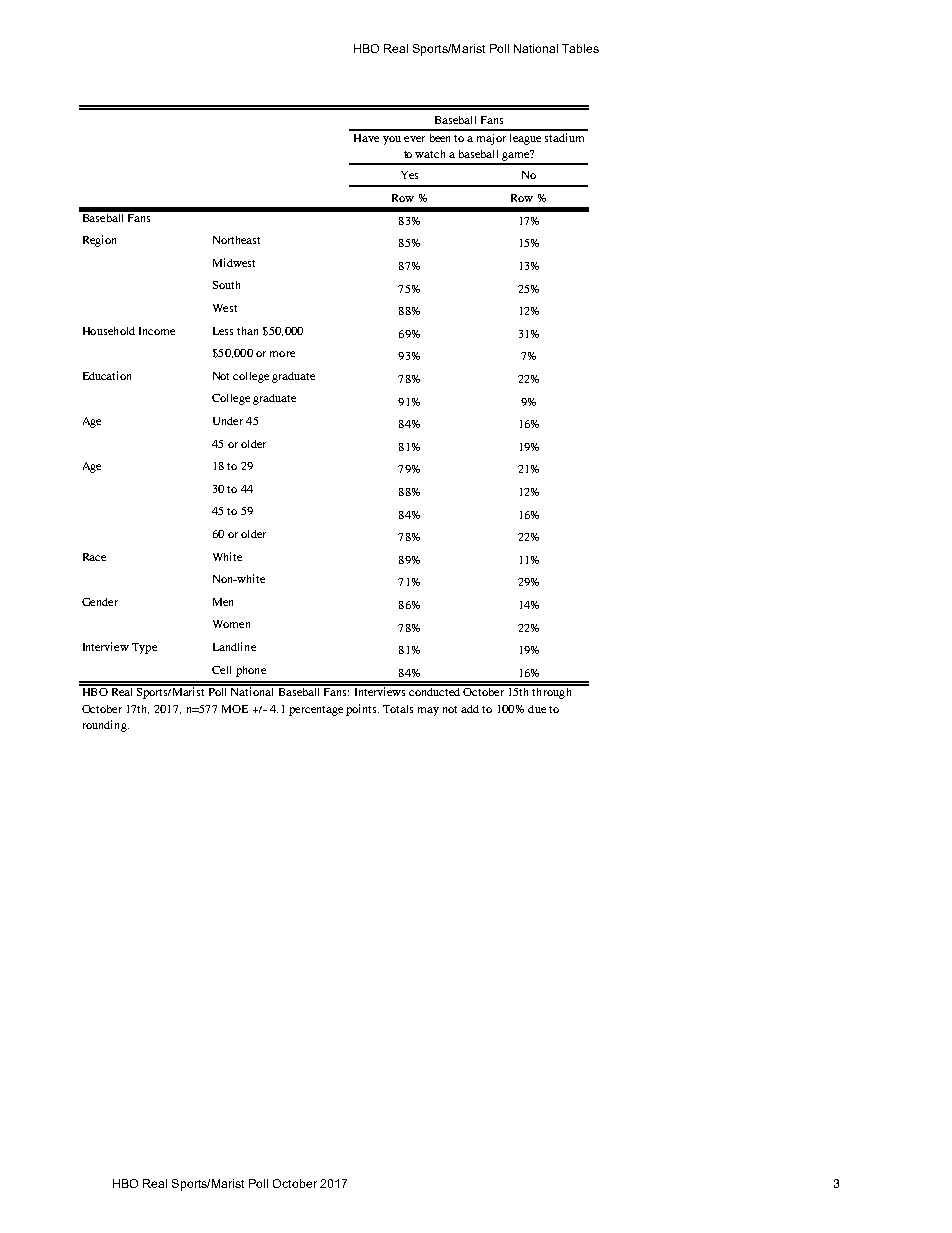 The height and width of the screenshot is (1233, 952). What do you see at coordinates (392, 140) in the screenshot?
I see `you` at bounding box center [392, 140].
